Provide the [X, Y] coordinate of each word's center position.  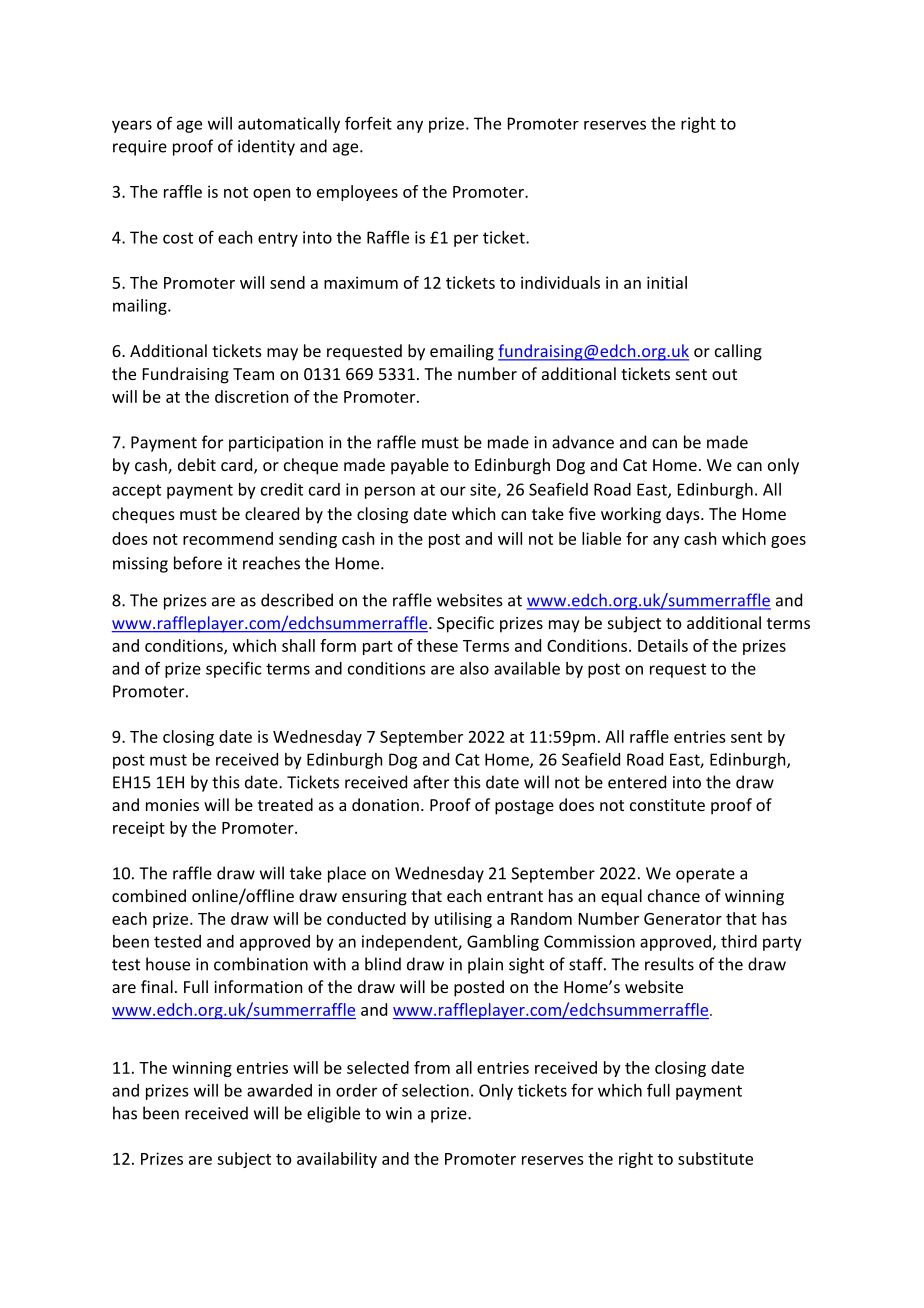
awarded [279, 1090]
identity [266, 147]
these [437, 645]
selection [435, 1090]
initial [667, 282]
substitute [715, 1158]
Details [663, 645]
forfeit [368, 123]
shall [298, 645]
